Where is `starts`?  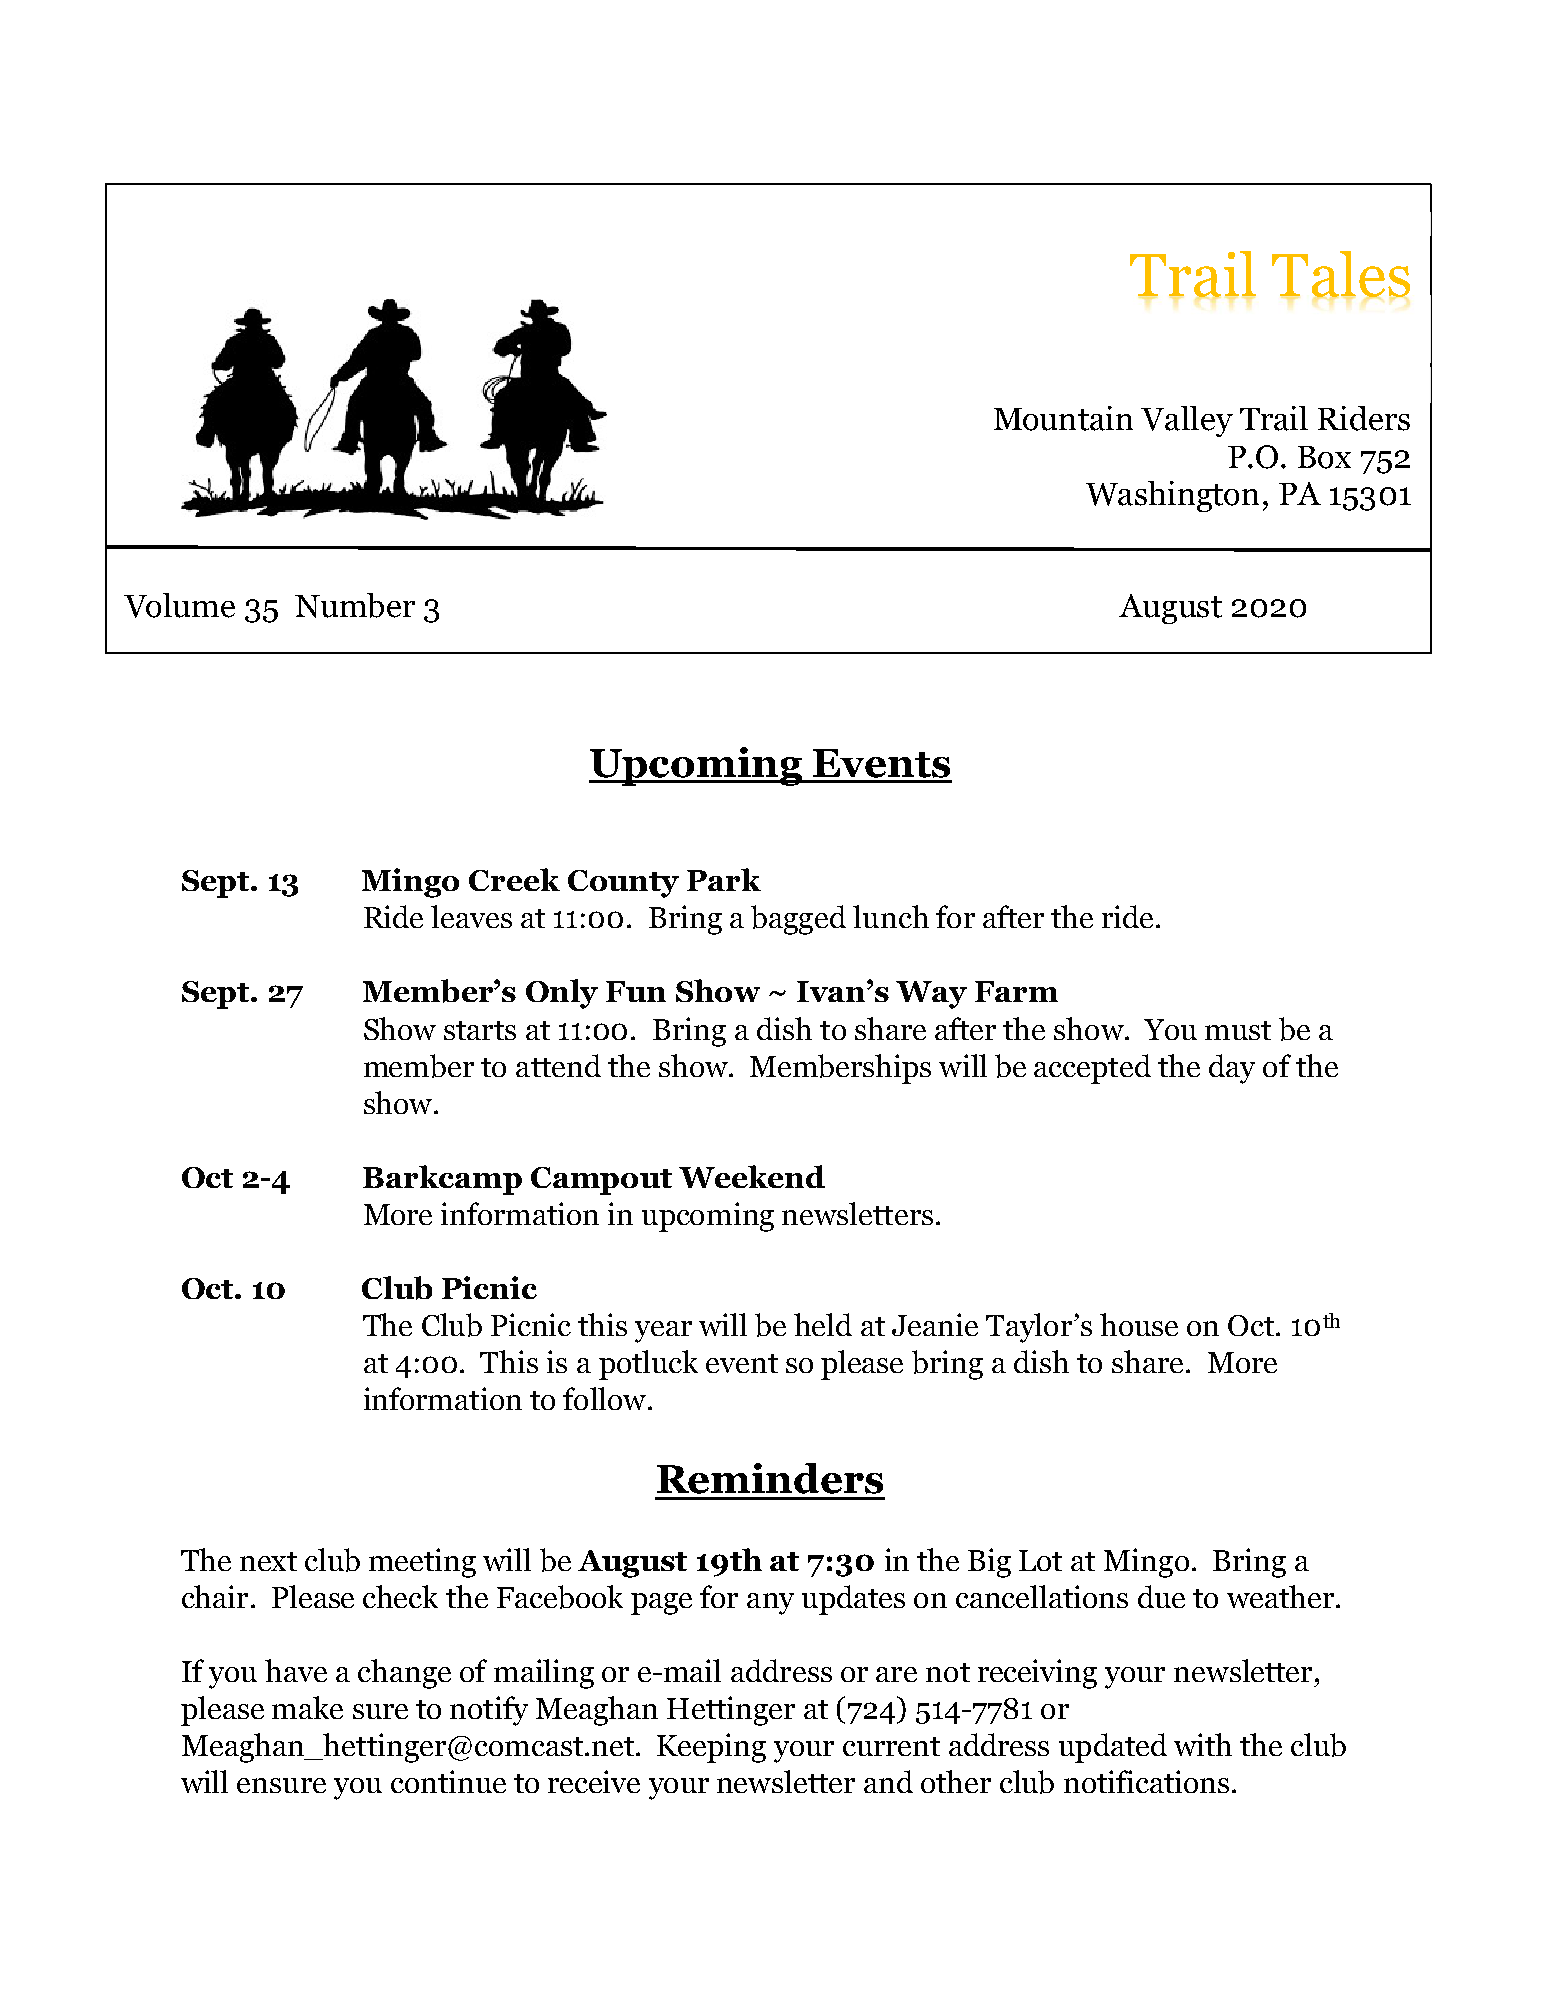
starts is located at coordinates (480, 1030).
